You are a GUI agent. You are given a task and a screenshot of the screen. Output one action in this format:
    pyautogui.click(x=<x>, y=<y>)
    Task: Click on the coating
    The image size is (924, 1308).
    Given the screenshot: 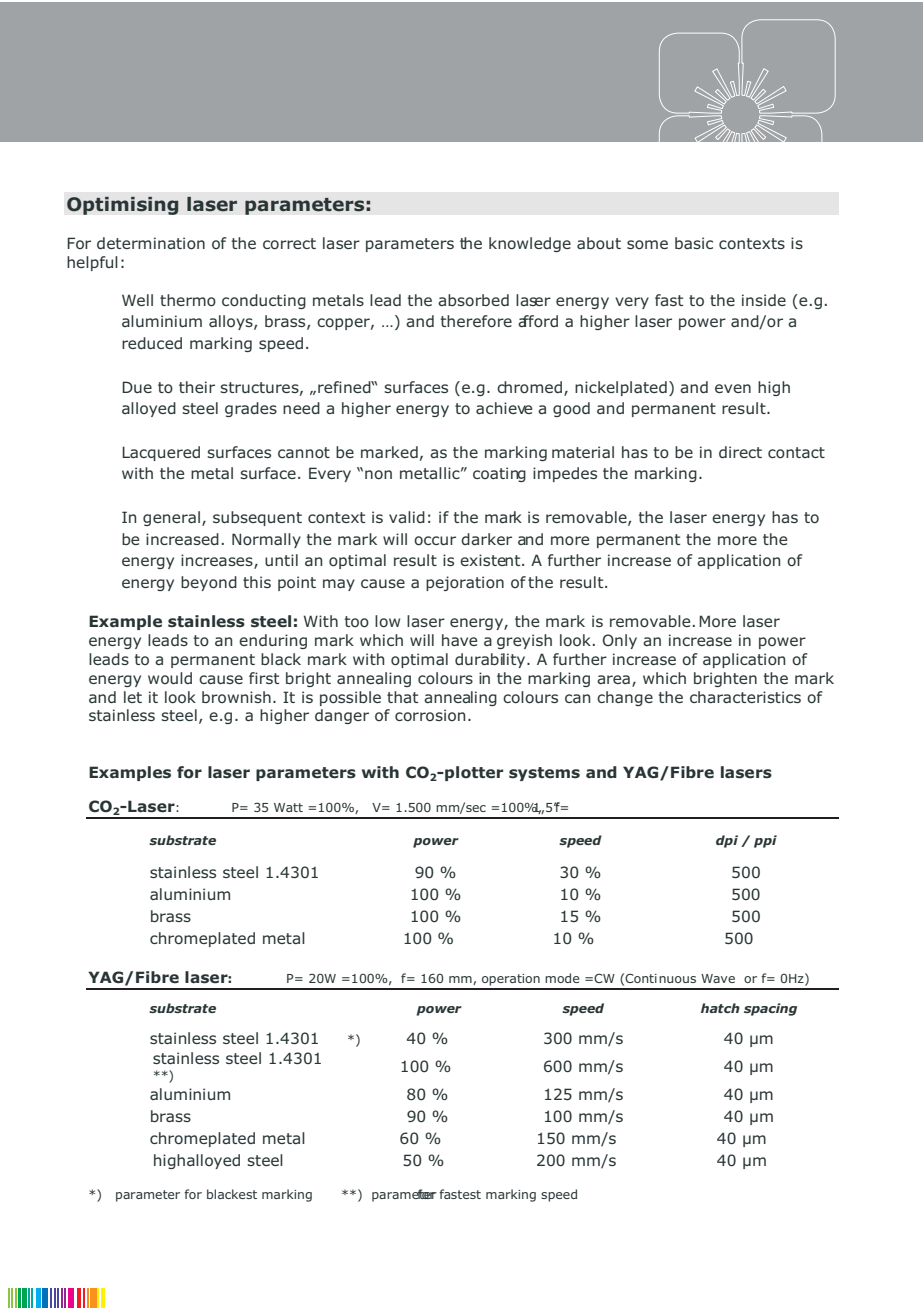 What is the action you would take?
    pyautogui.click(x=499, y=474)
